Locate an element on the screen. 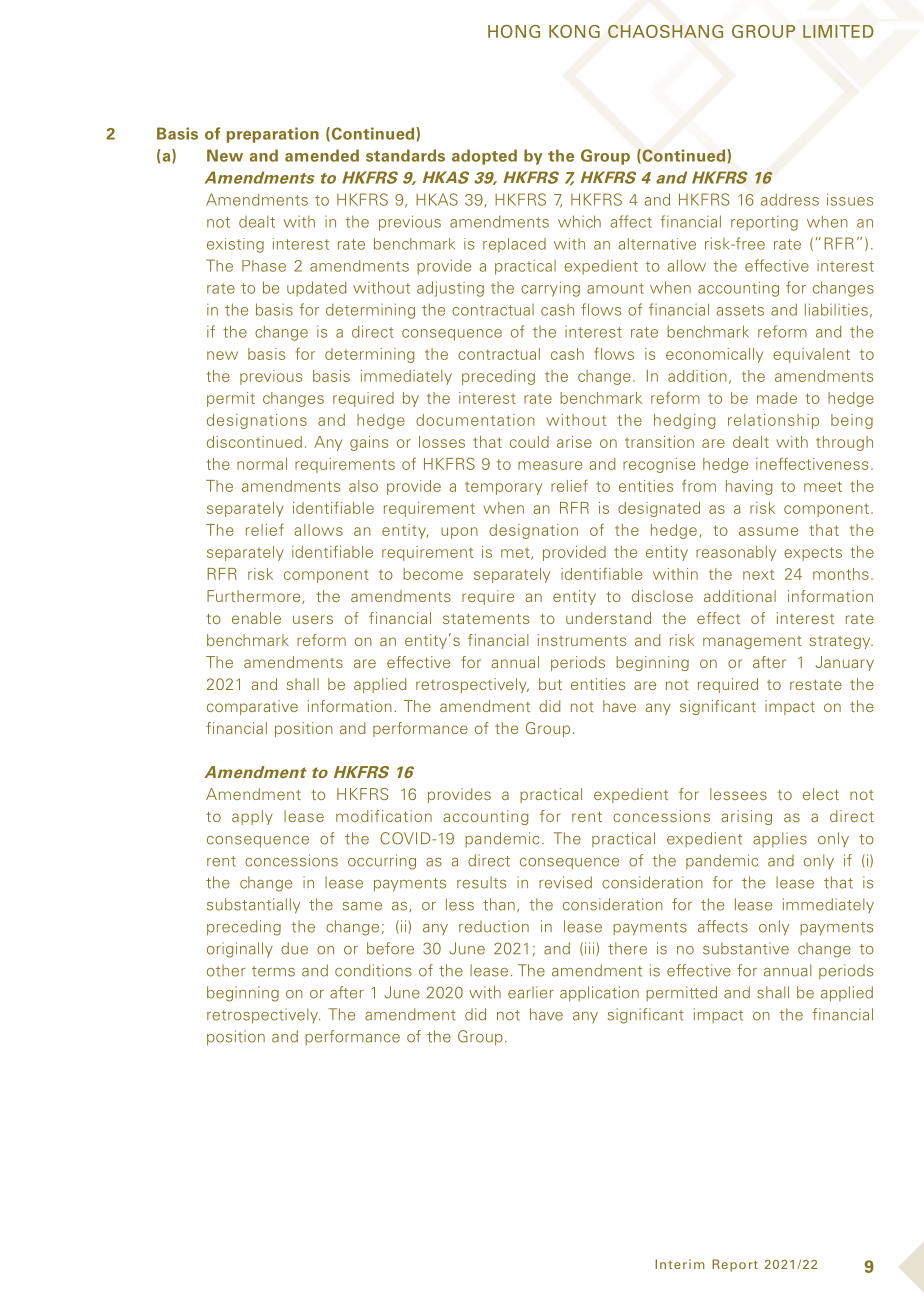 The image size is (924, 1311). applies is located at coordinates (780, 839).
